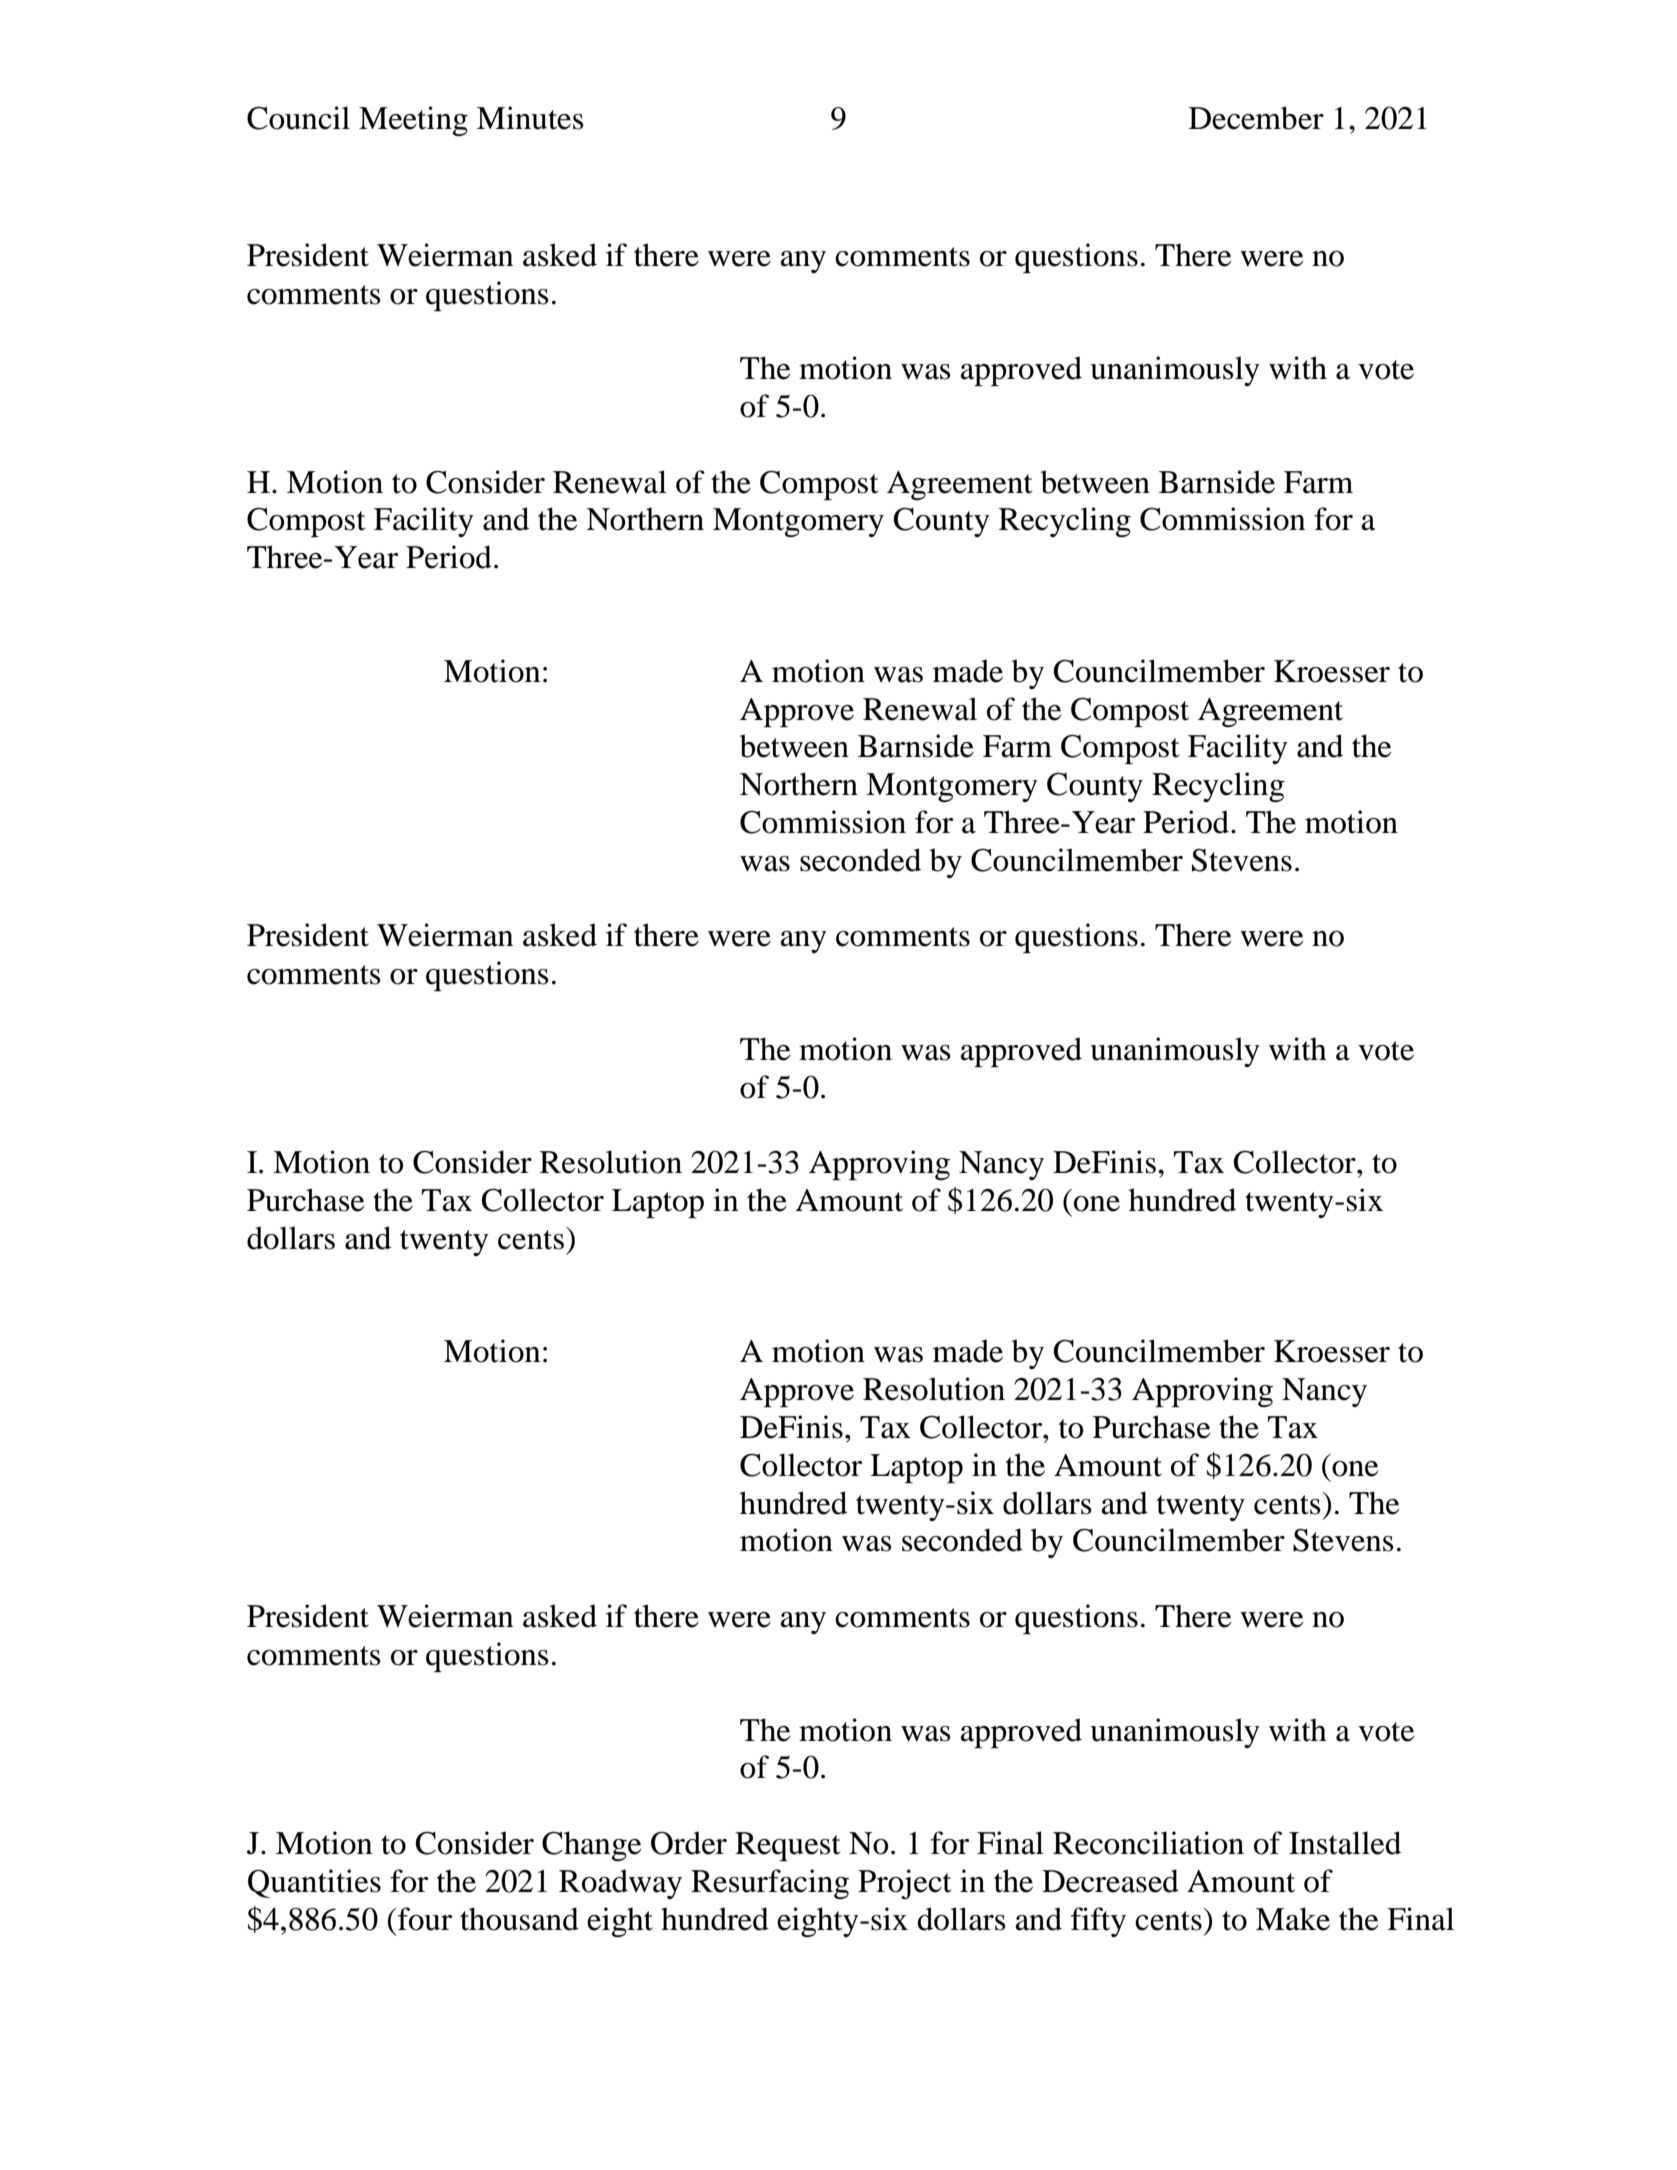  What do you see at coordinates (1148, 1843) in the image?
I see `Reconciliation` at bounding box center [1148, 1843].
